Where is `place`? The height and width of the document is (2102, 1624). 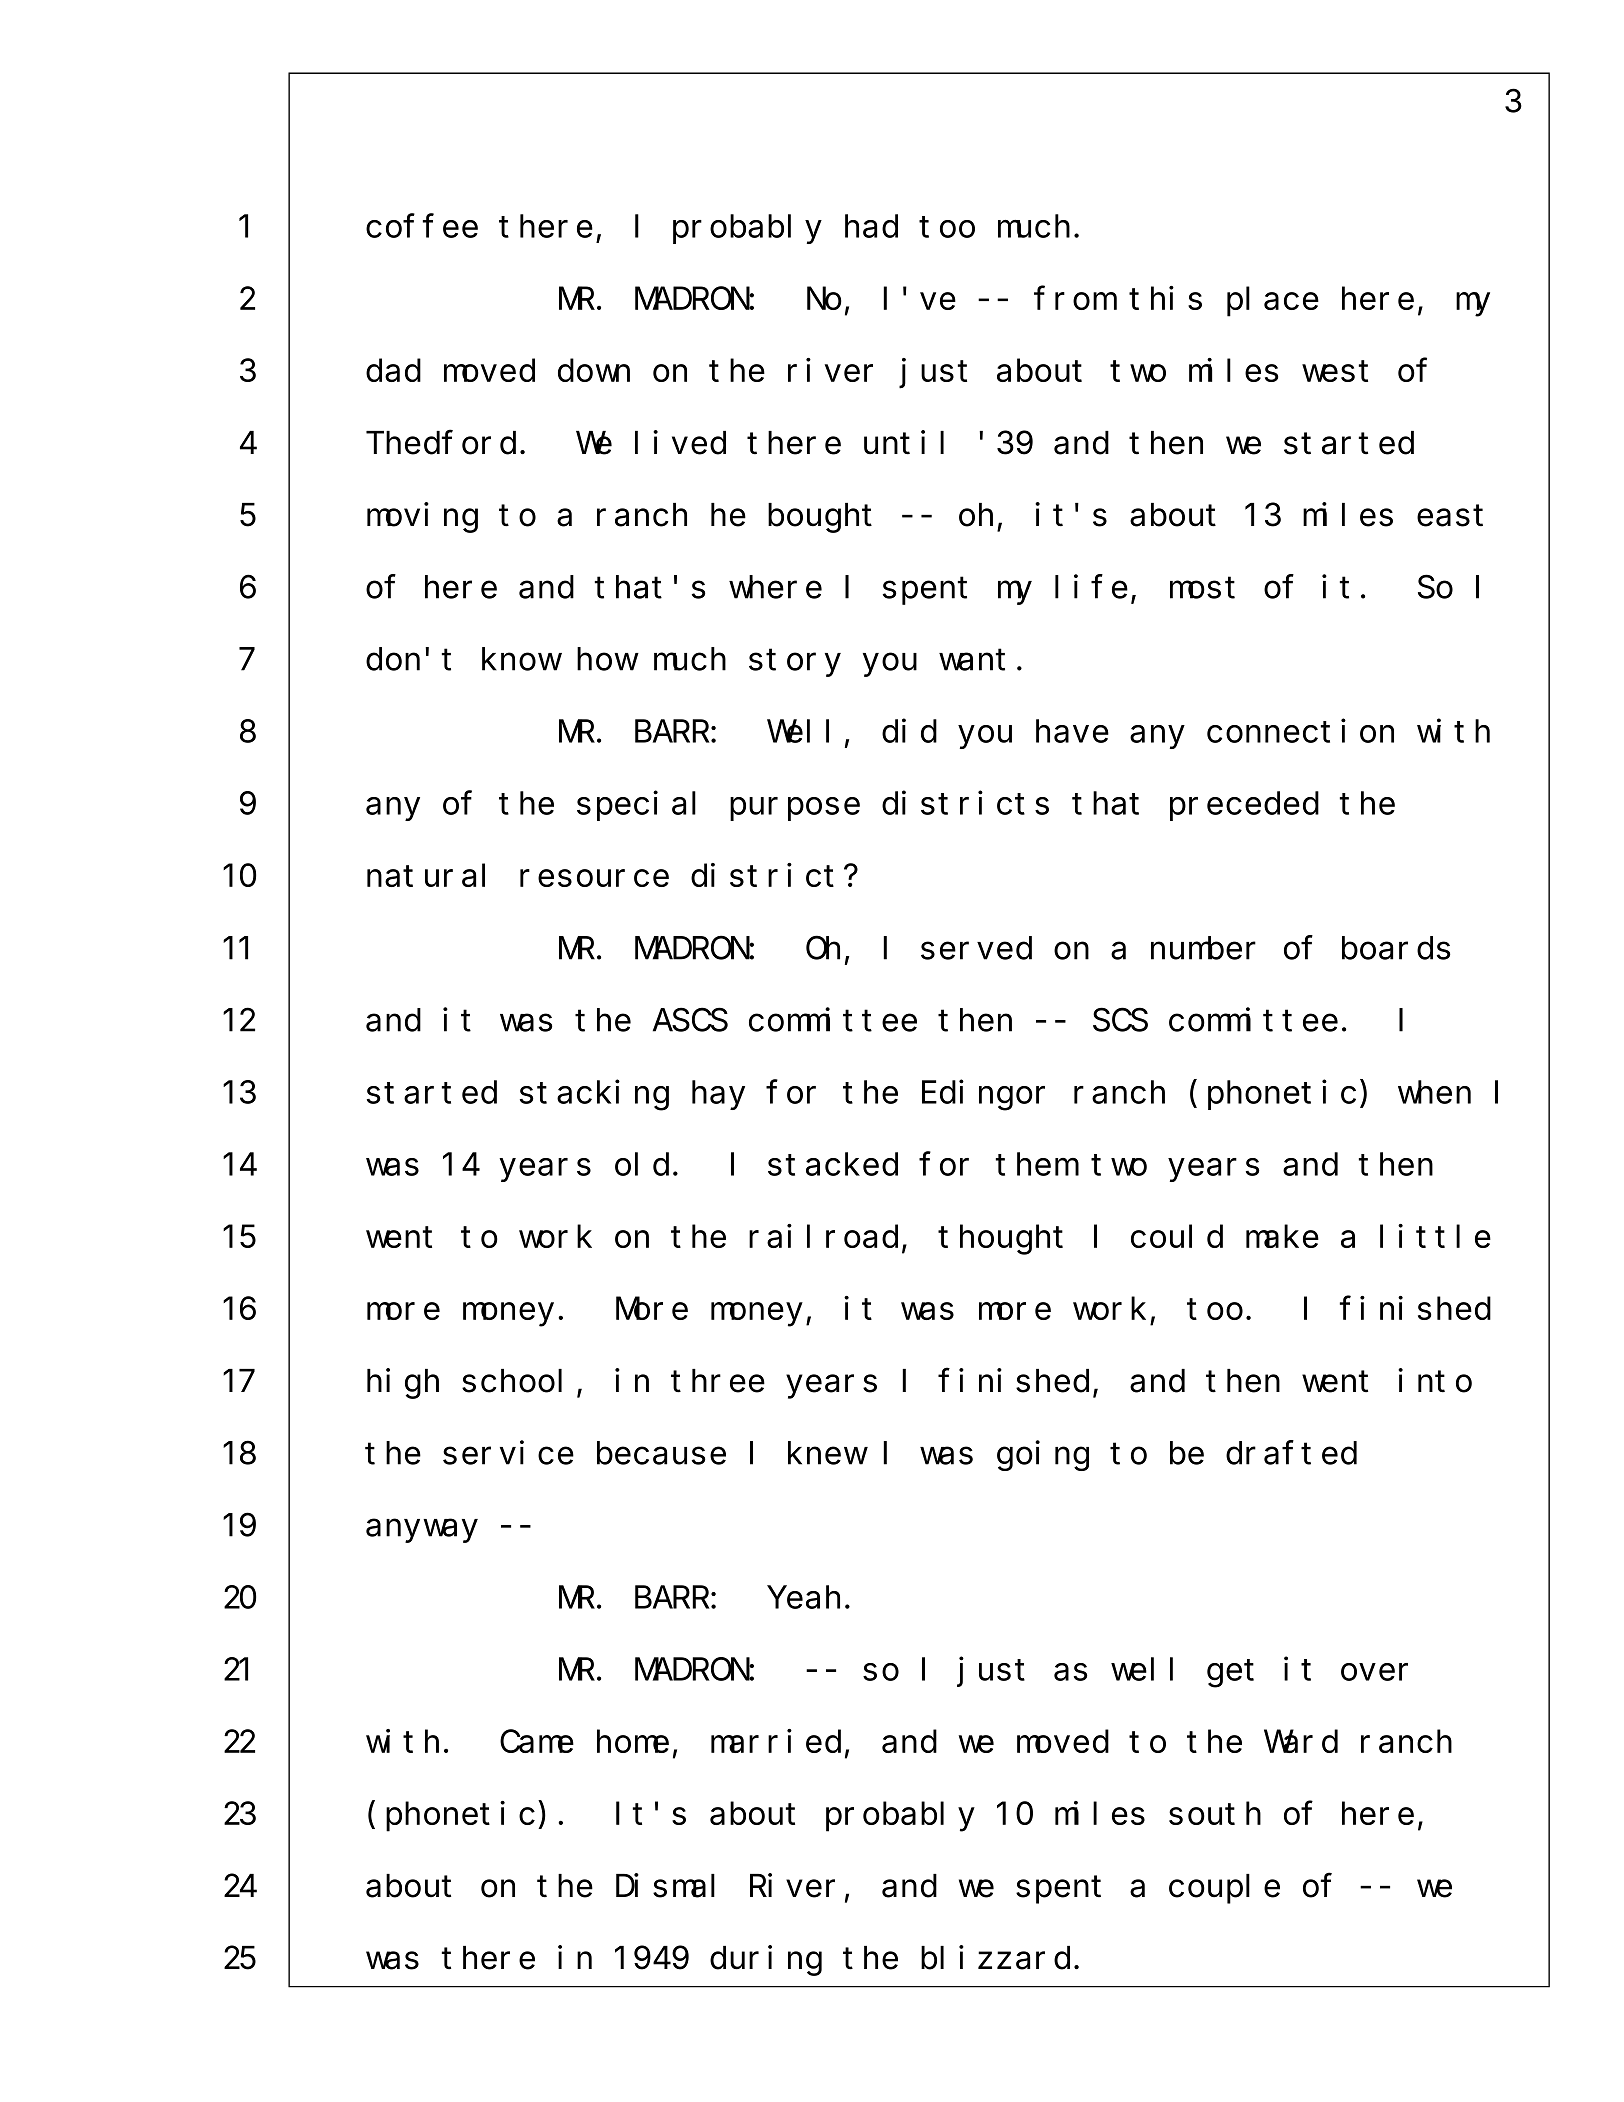
place is located at coordinates (1273, 302).
